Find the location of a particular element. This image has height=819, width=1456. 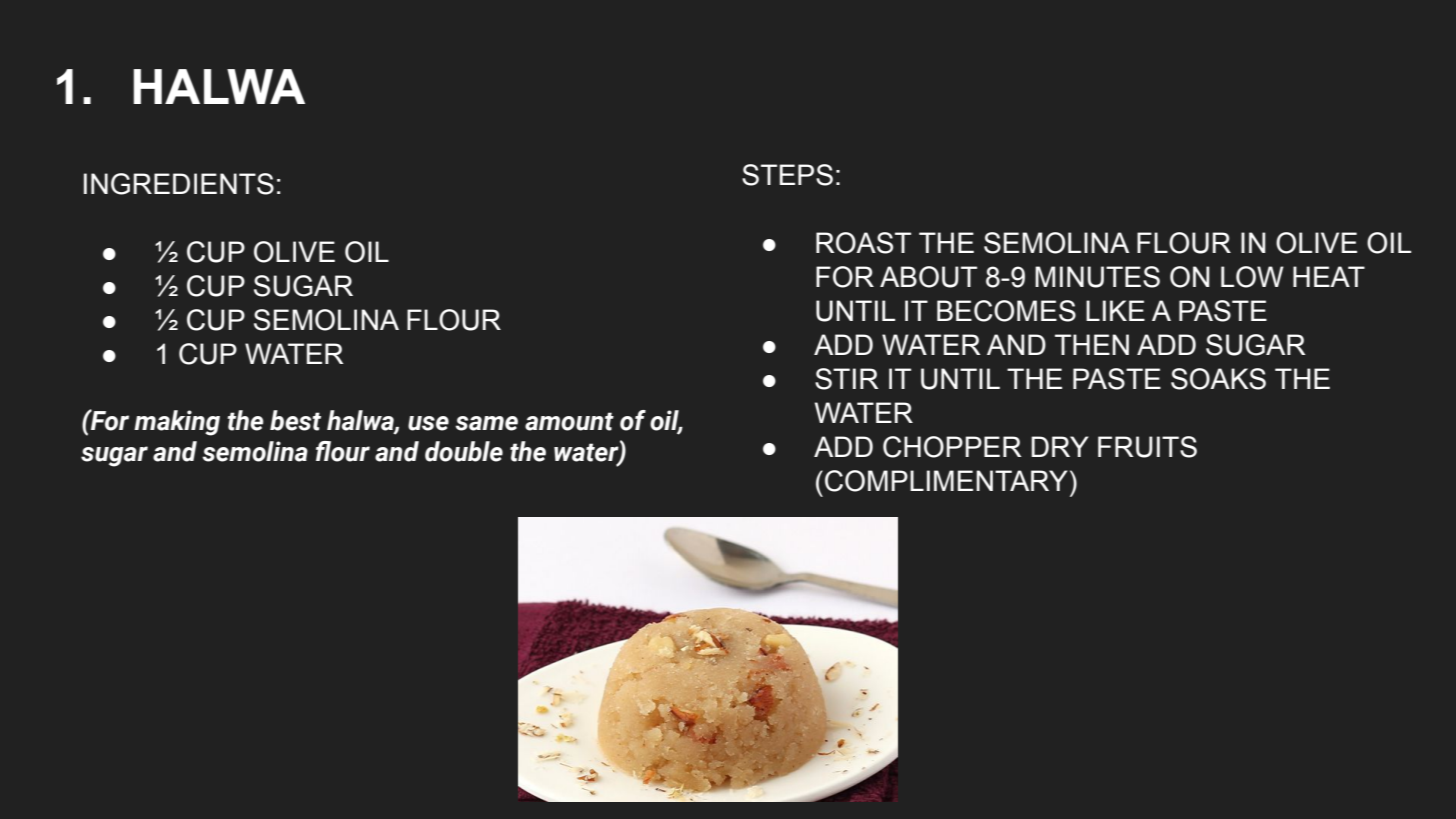

double is located at coordinates (464, 451).
